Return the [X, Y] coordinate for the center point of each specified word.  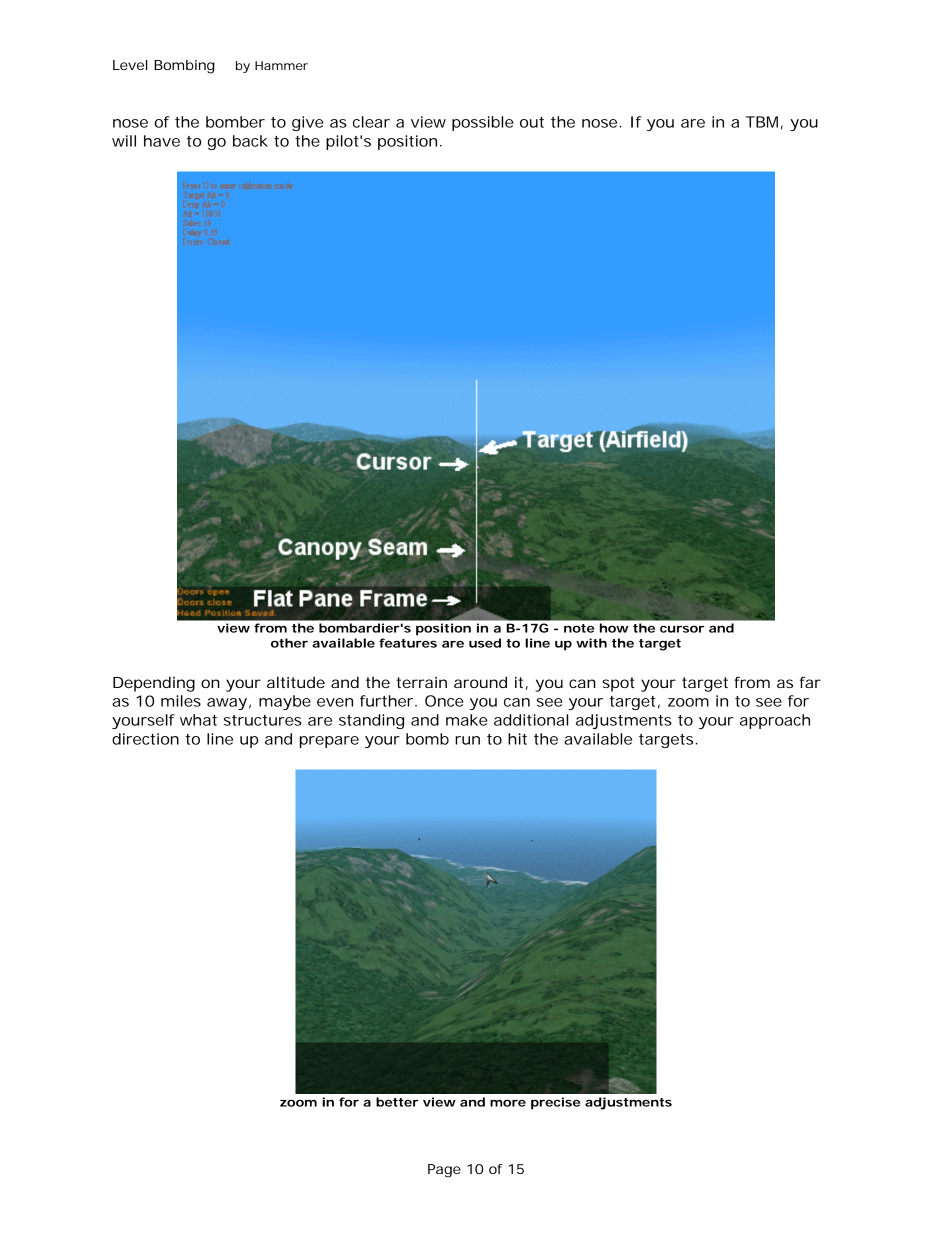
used [485, 643]
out [532, 122]
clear [371, 122]
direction [145, 739]
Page [444, 1171]
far [810, 682]
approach [775, 721]
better [397, 1102]
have [162, 141]
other [289, 643]
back [250, 141]
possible [483, 123]
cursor [682, 629]
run [467, 740]
